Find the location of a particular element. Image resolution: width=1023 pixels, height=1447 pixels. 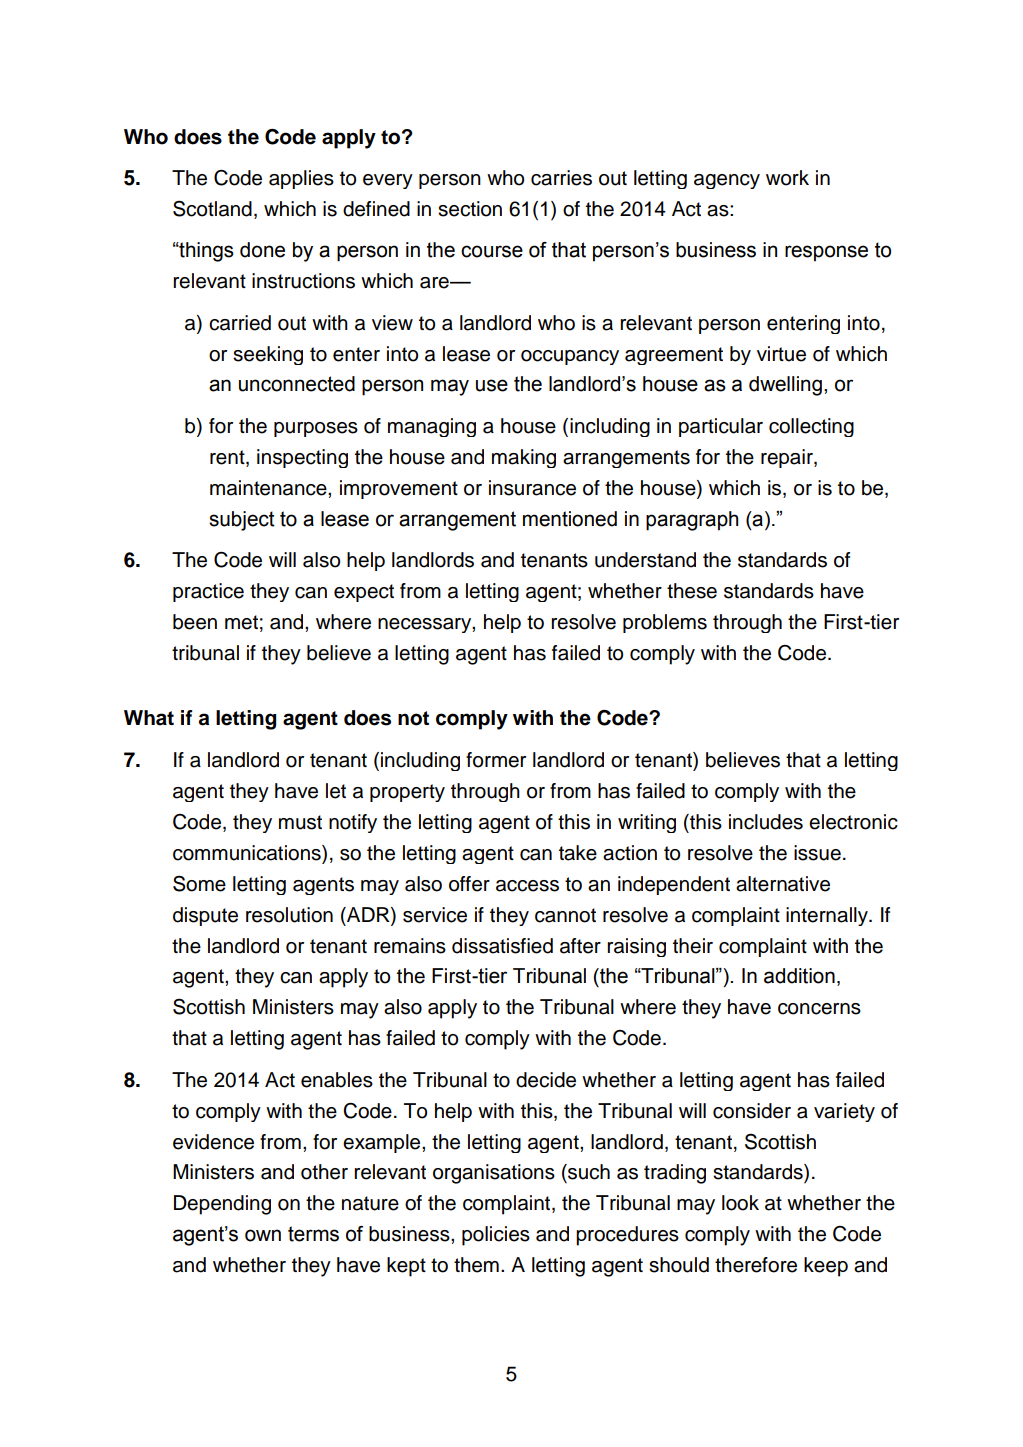

Some is located at coordinates (199, 883).
